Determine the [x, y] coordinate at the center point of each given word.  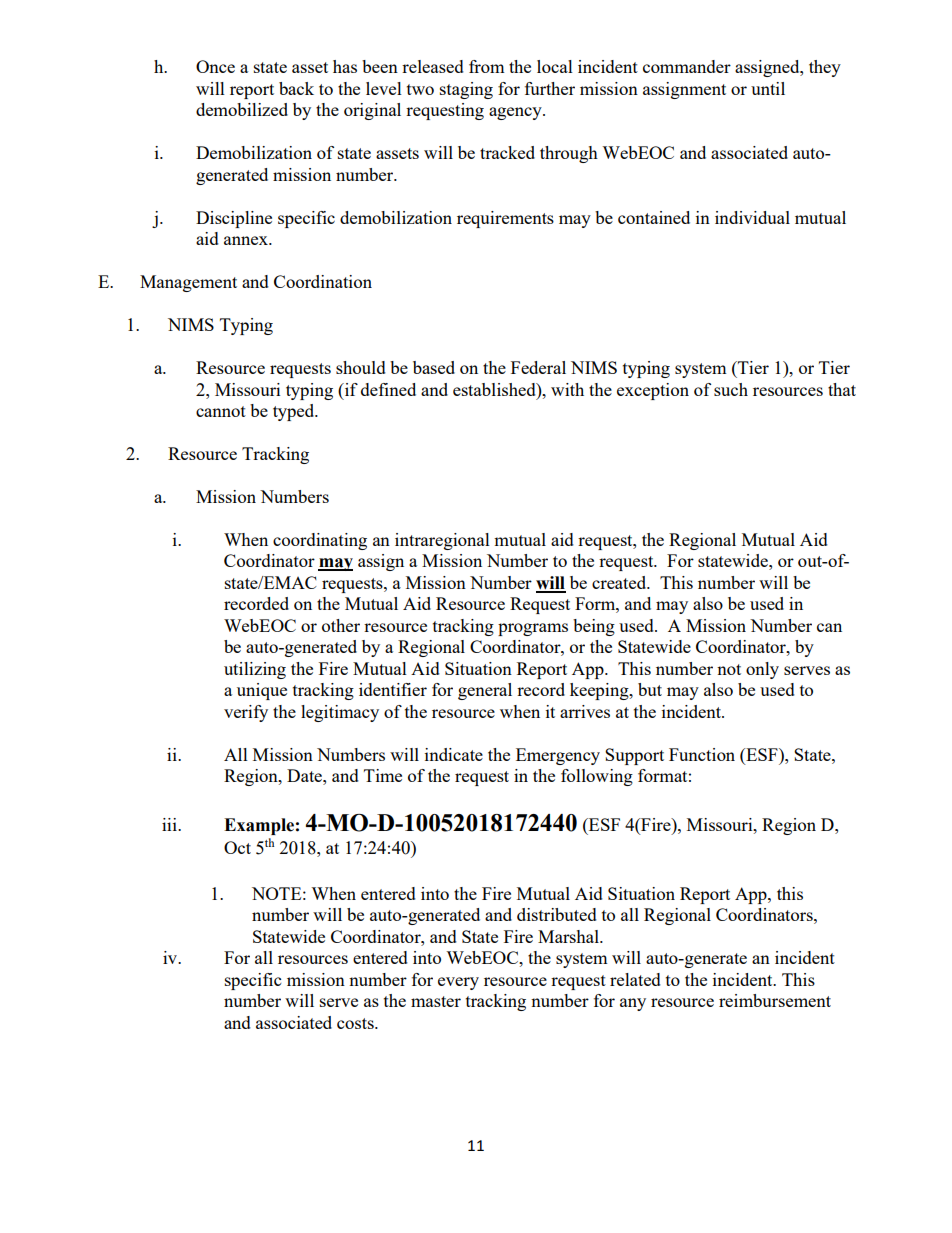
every [458, 983]
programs [533, 629]
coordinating [320, 541]
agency [516, 113]
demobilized [242, 109]
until [768, 88]
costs [356, 1023]
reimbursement [775, 1000]
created [620, 582]
